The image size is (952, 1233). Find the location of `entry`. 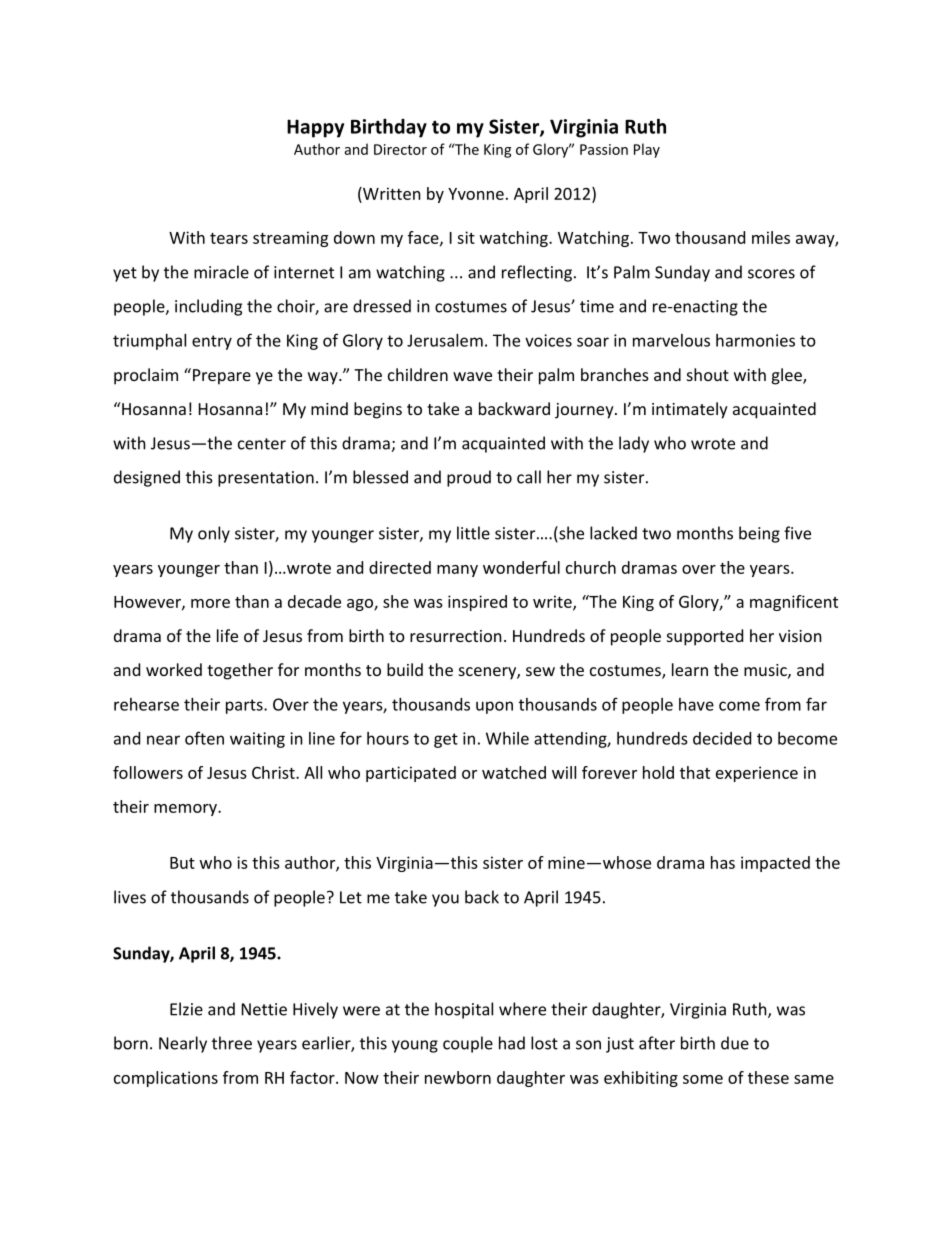

entry is located at coordinates (212, 342).
